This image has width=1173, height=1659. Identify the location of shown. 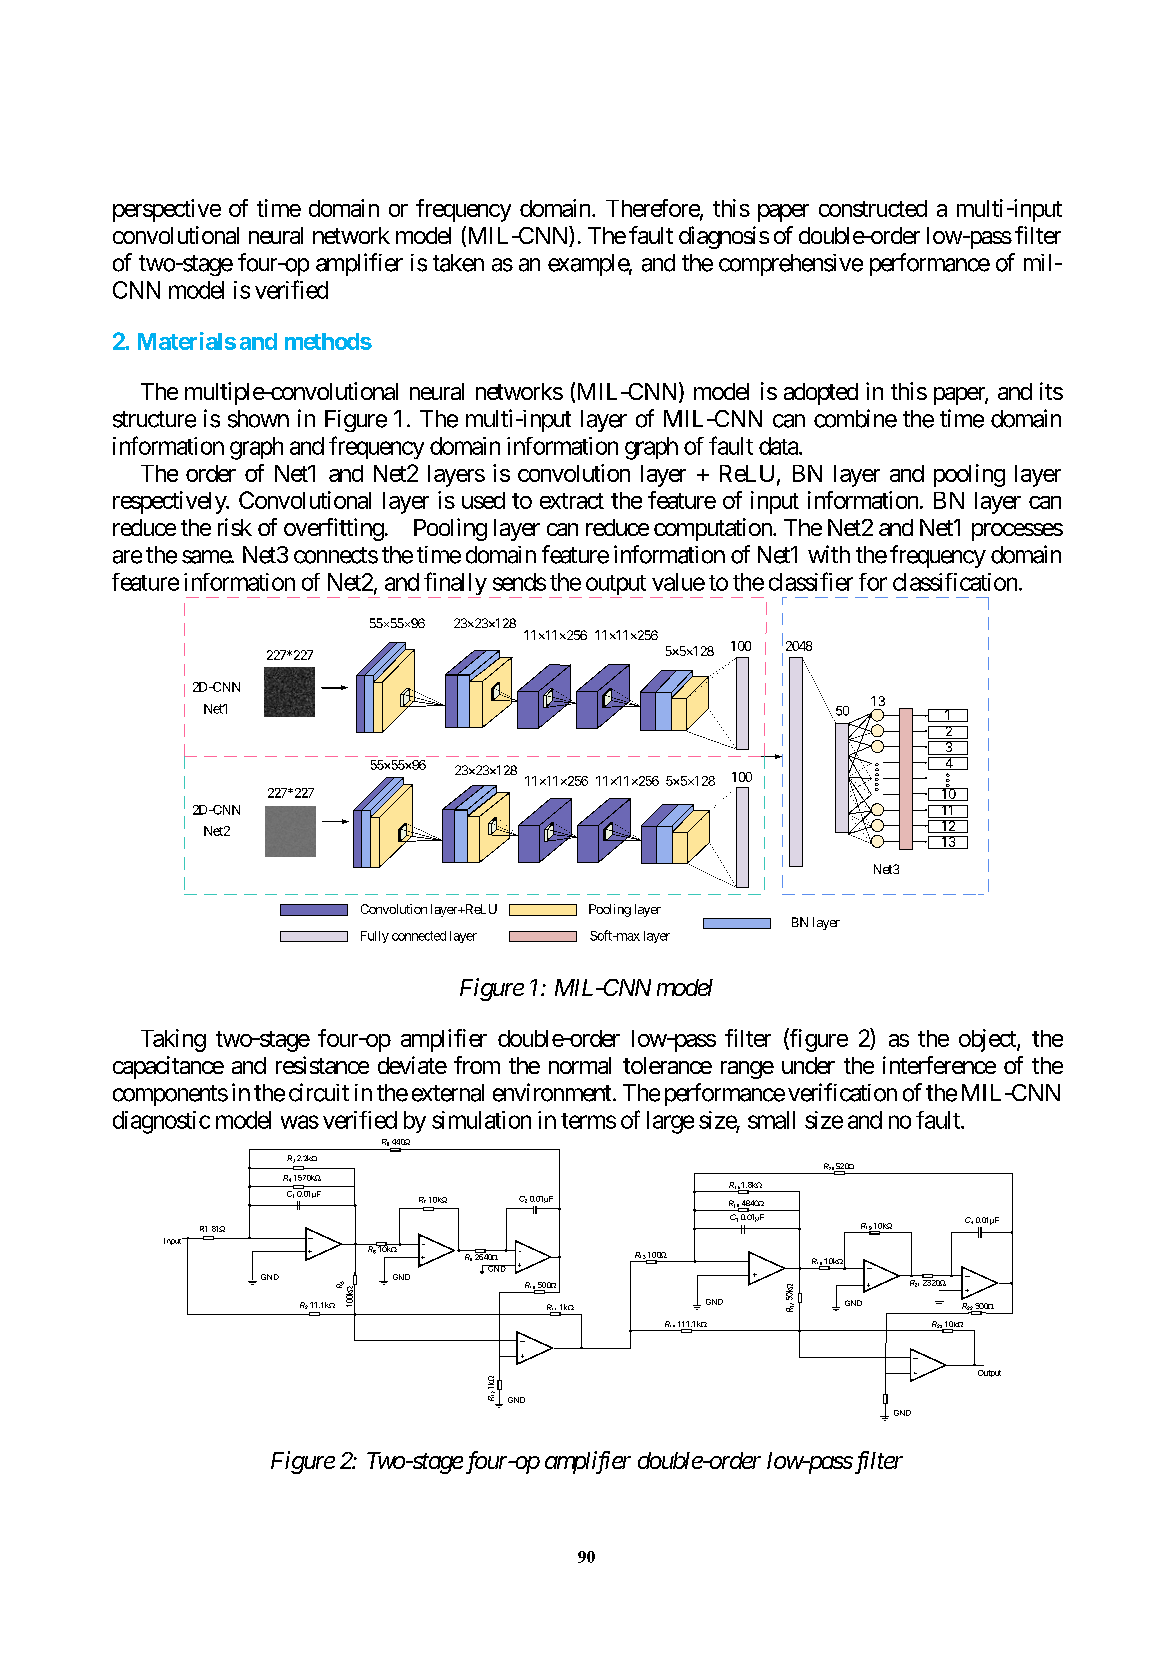
(258, 419).
